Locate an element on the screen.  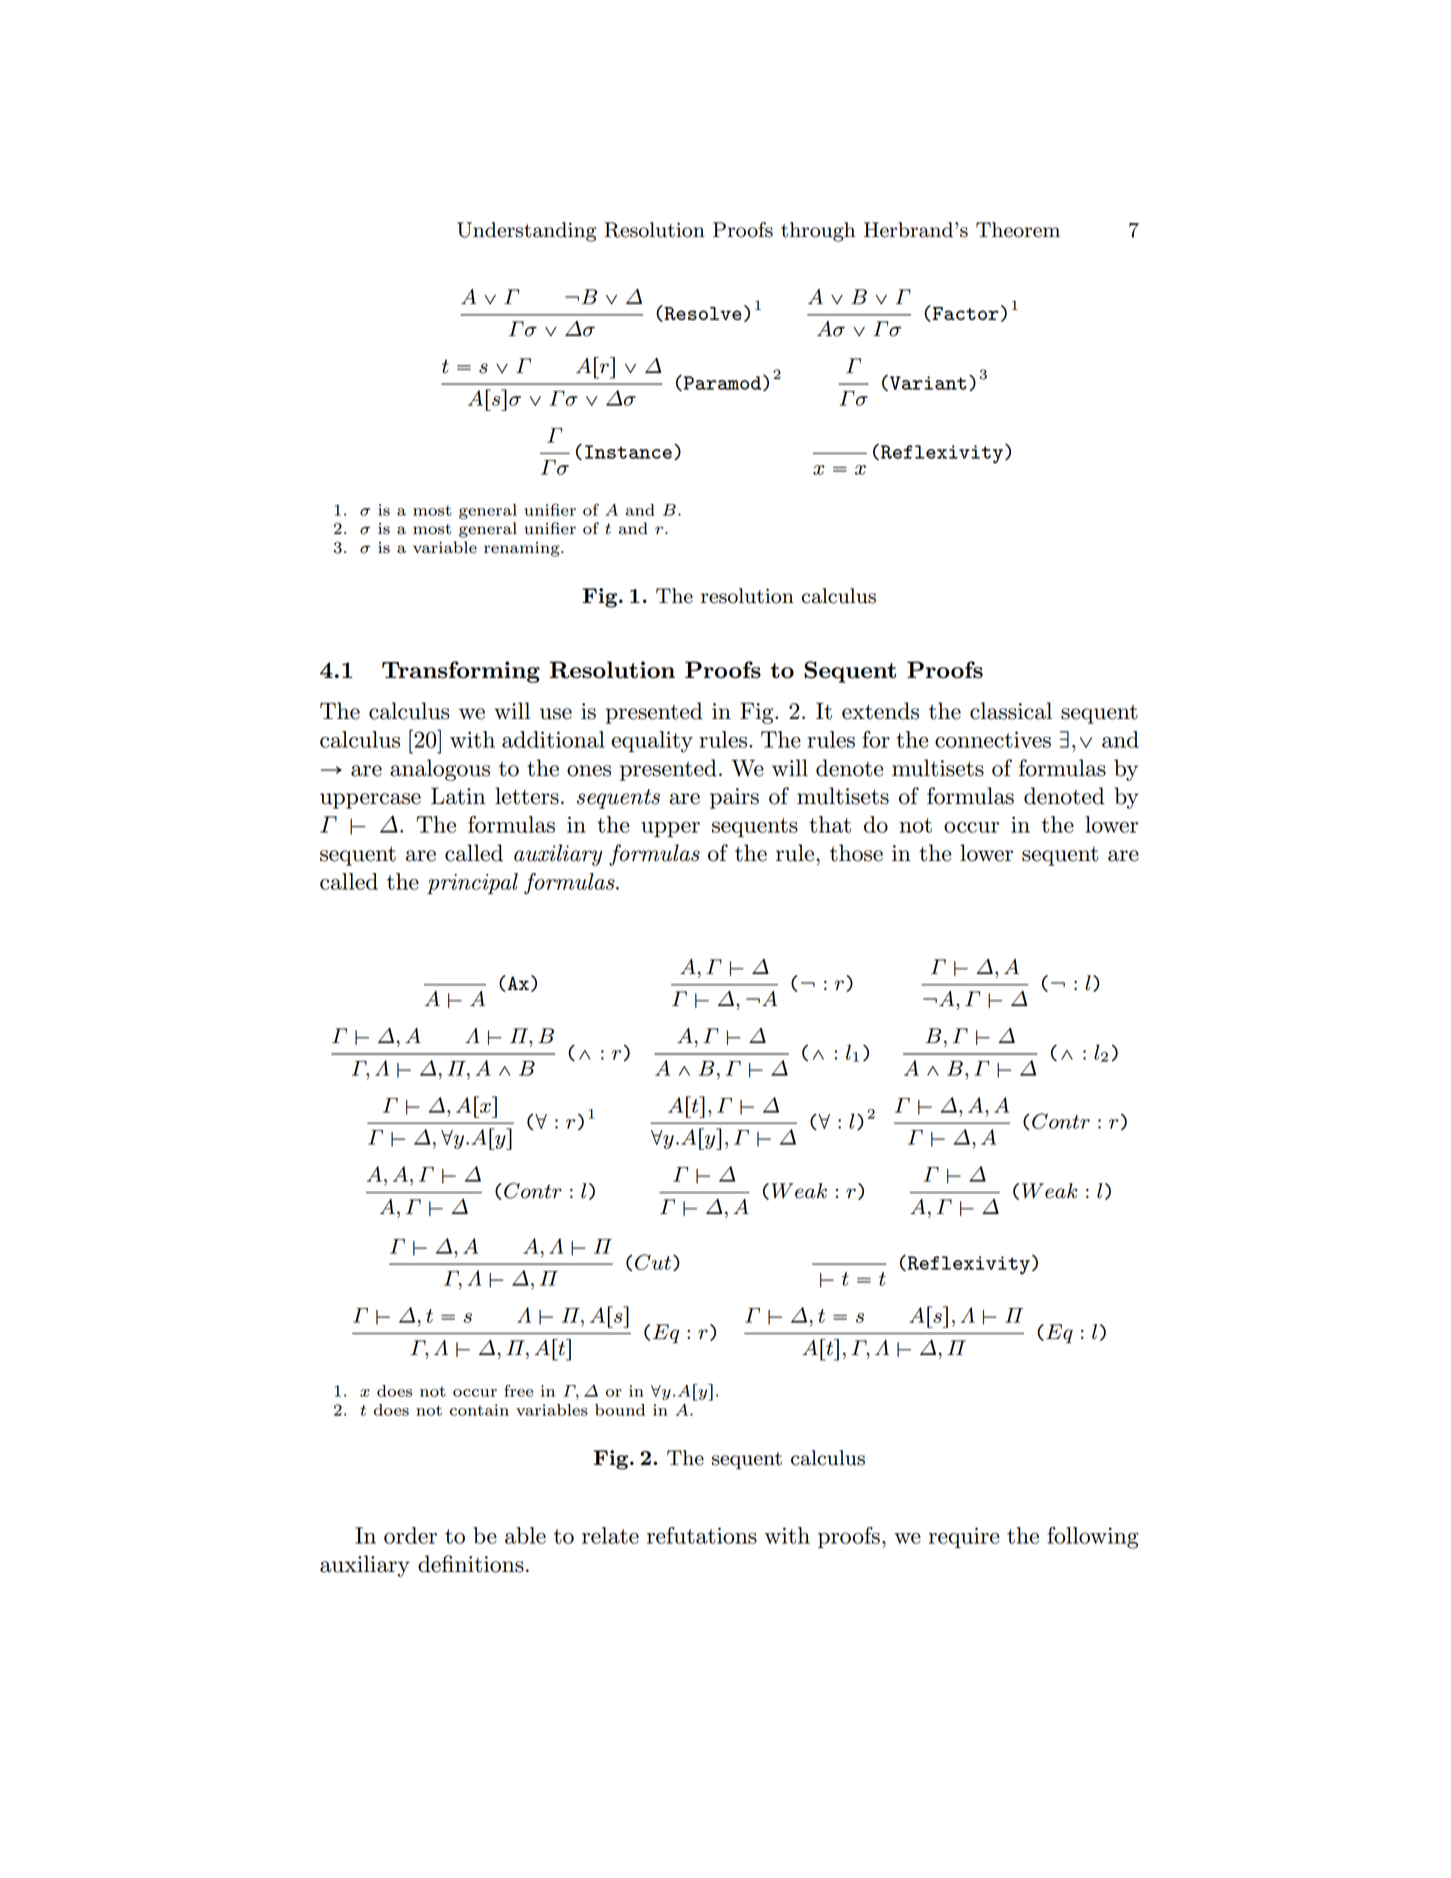
Understanding is located at coordinates (527, 232).
